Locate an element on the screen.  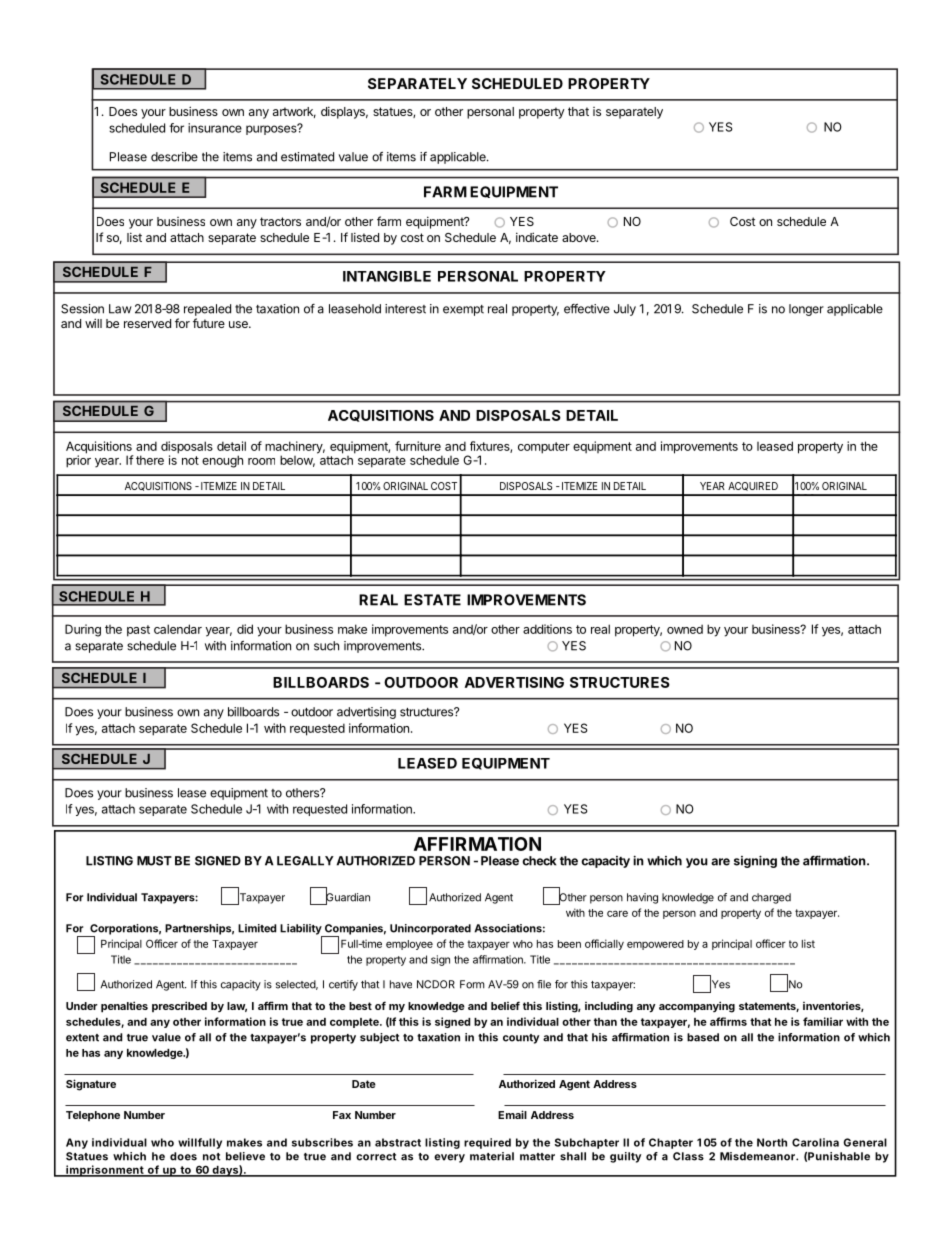
North is located at coordinates (772, 1142).
